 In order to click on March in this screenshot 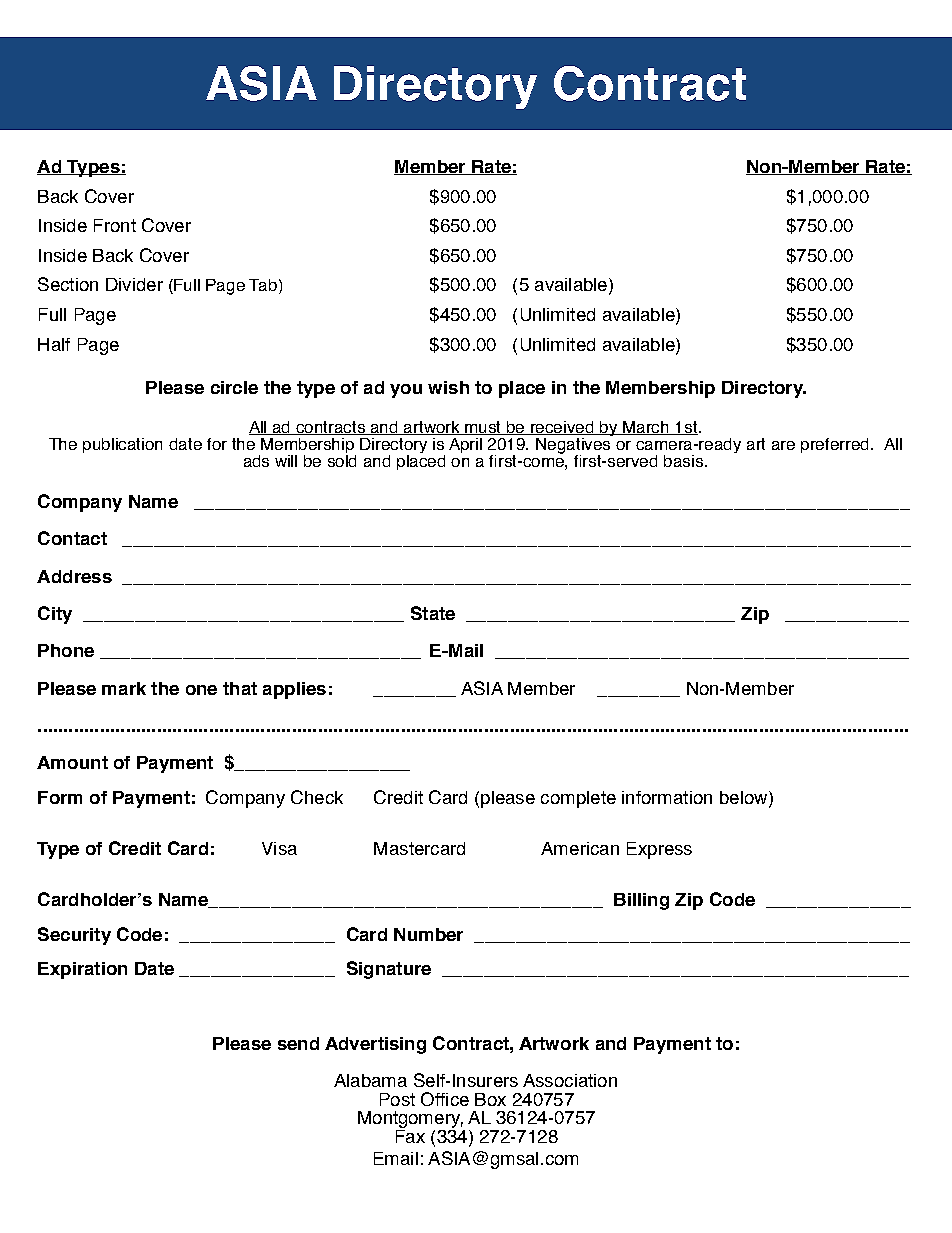, I will do `click(647, 428)`.
